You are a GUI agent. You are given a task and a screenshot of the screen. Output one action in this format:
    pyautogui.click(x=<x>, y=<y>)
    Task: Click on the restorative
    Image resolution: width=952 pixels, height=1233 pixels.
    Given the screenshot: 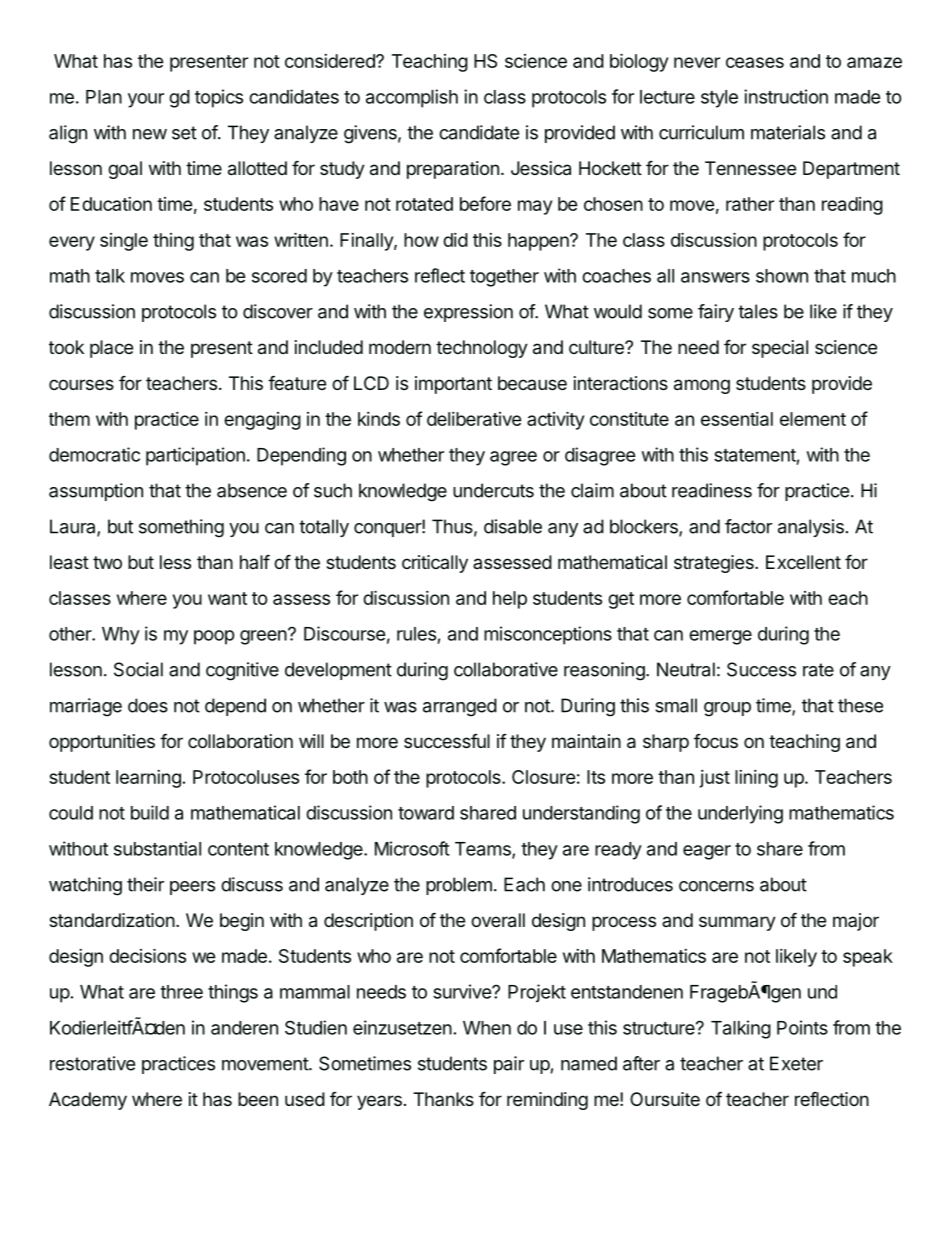 What is the action you would take?
    pyautogui.click(x=92, y=1063)
